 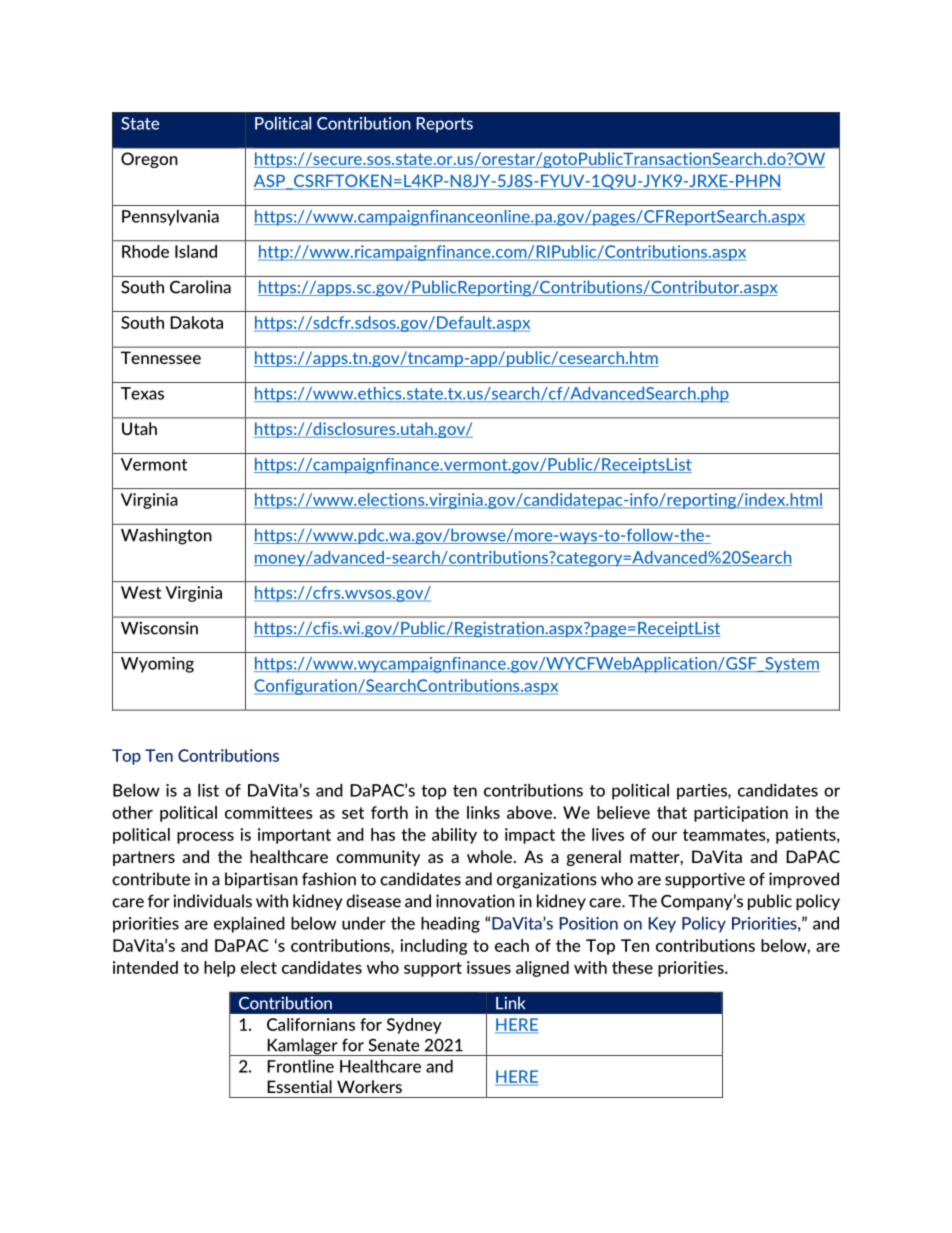 I want to click on Sydney, so click(x=414, y=1026).
